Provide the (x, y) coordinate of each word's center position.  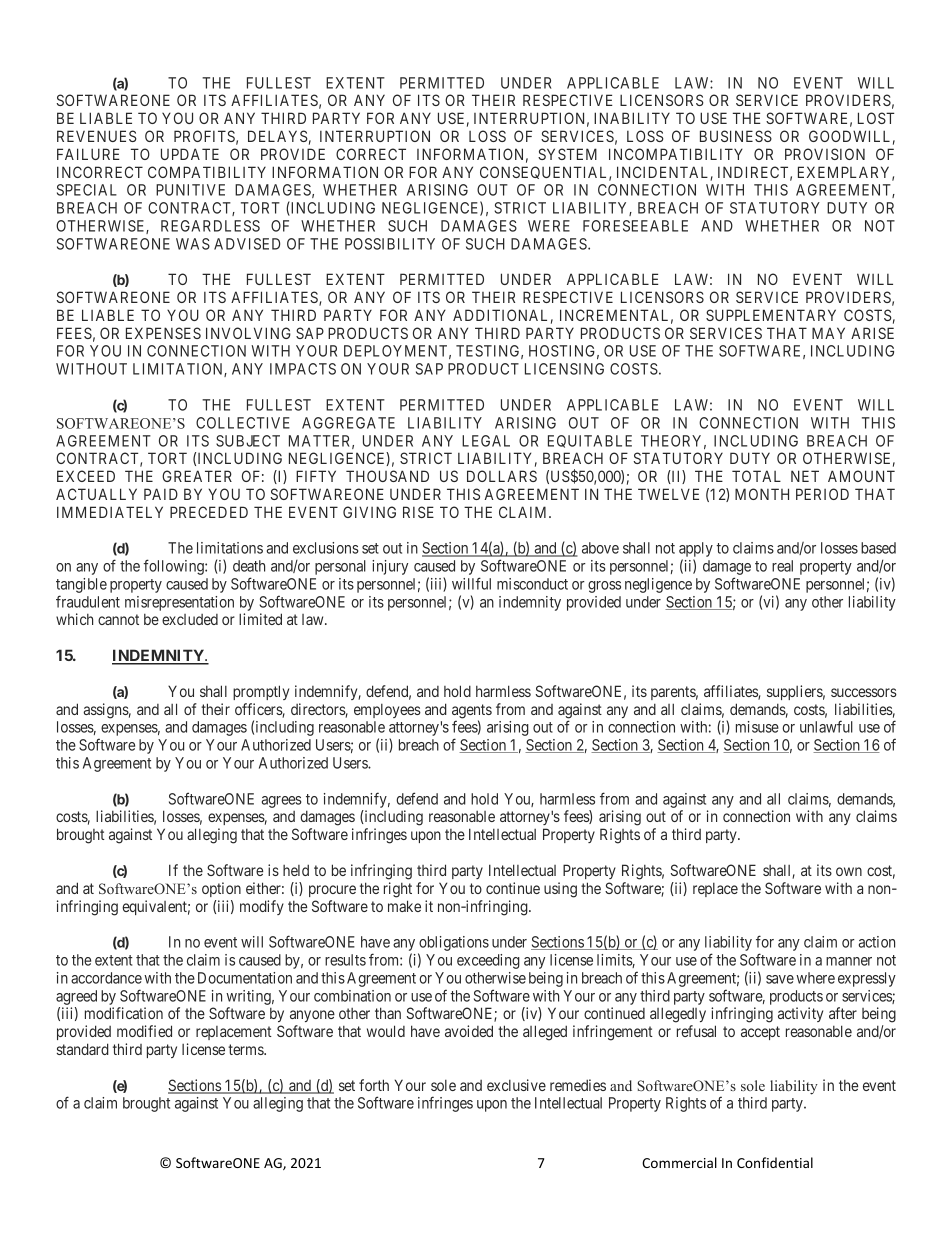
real (782, 566)
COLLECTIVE (243, 423)
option (221, 889)
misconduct (532, 584)
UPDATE (190, 154)
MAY (828, 333)
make (404, 906)
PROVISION (825, 154)
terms (246, 1049)
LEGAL (486, 441)
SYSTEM (567, 154)
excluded (190, 619)
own (849, 871)
